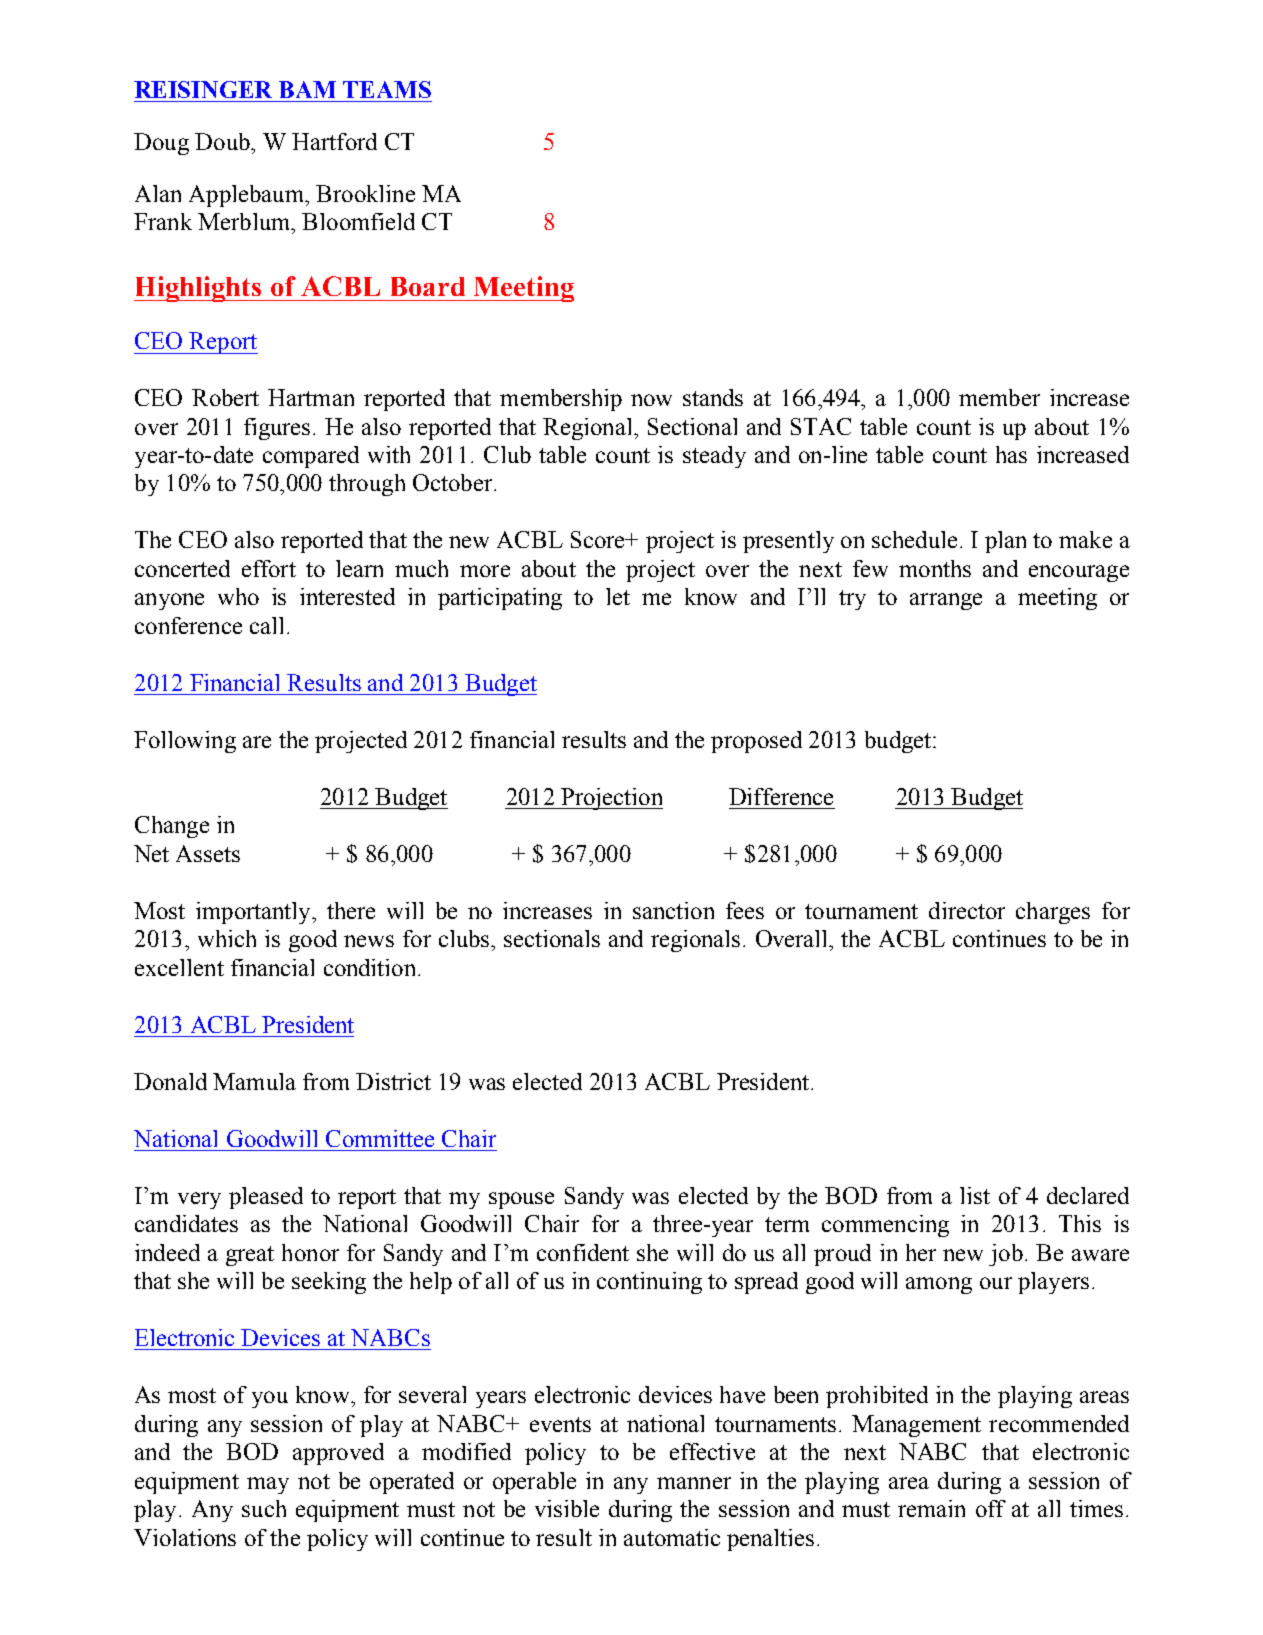 This image has height=1635, width=1263. I want to click on arrange, so click(946, 601).
